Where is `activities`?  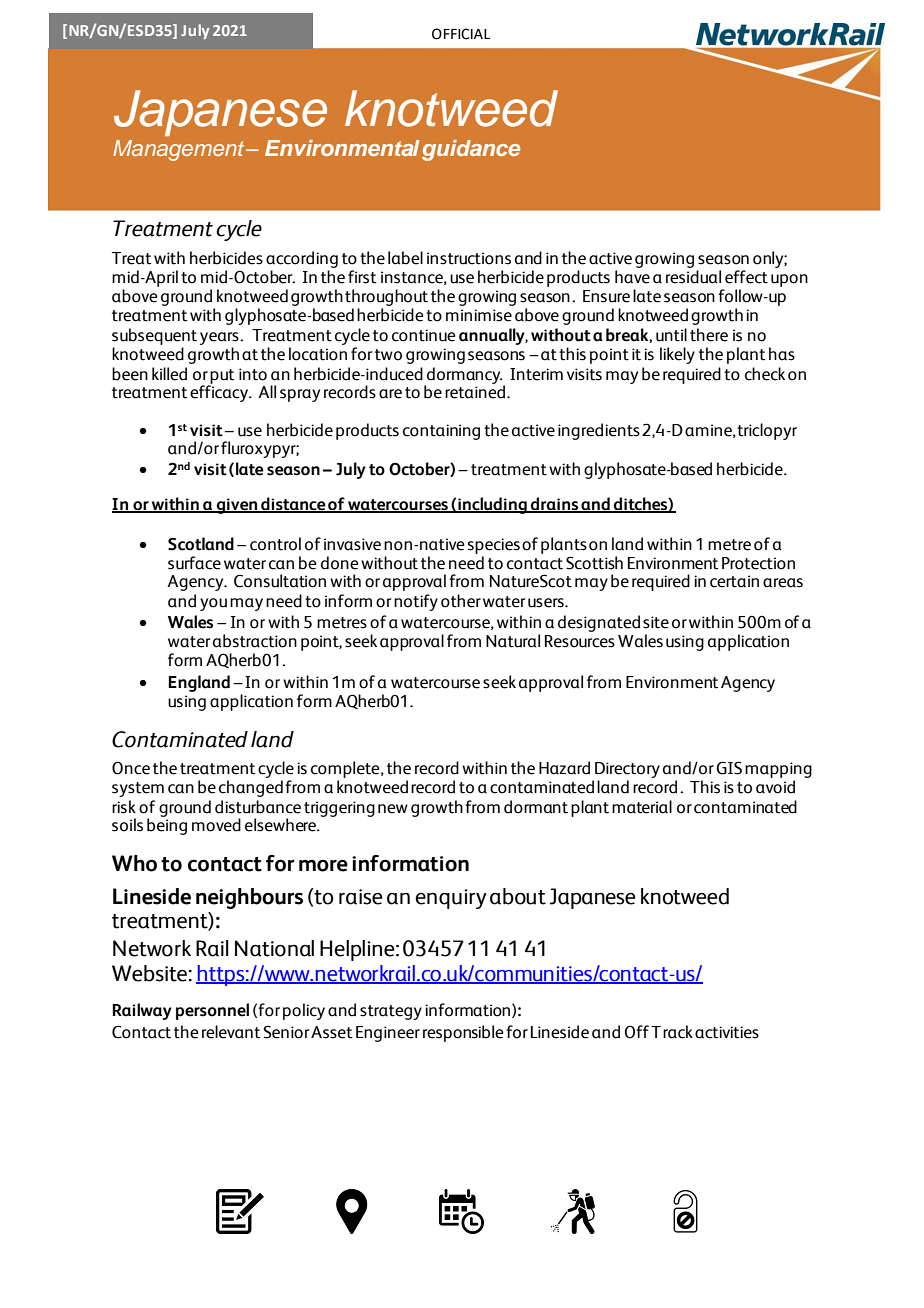
activities is located at coordinates (727, 1032).
